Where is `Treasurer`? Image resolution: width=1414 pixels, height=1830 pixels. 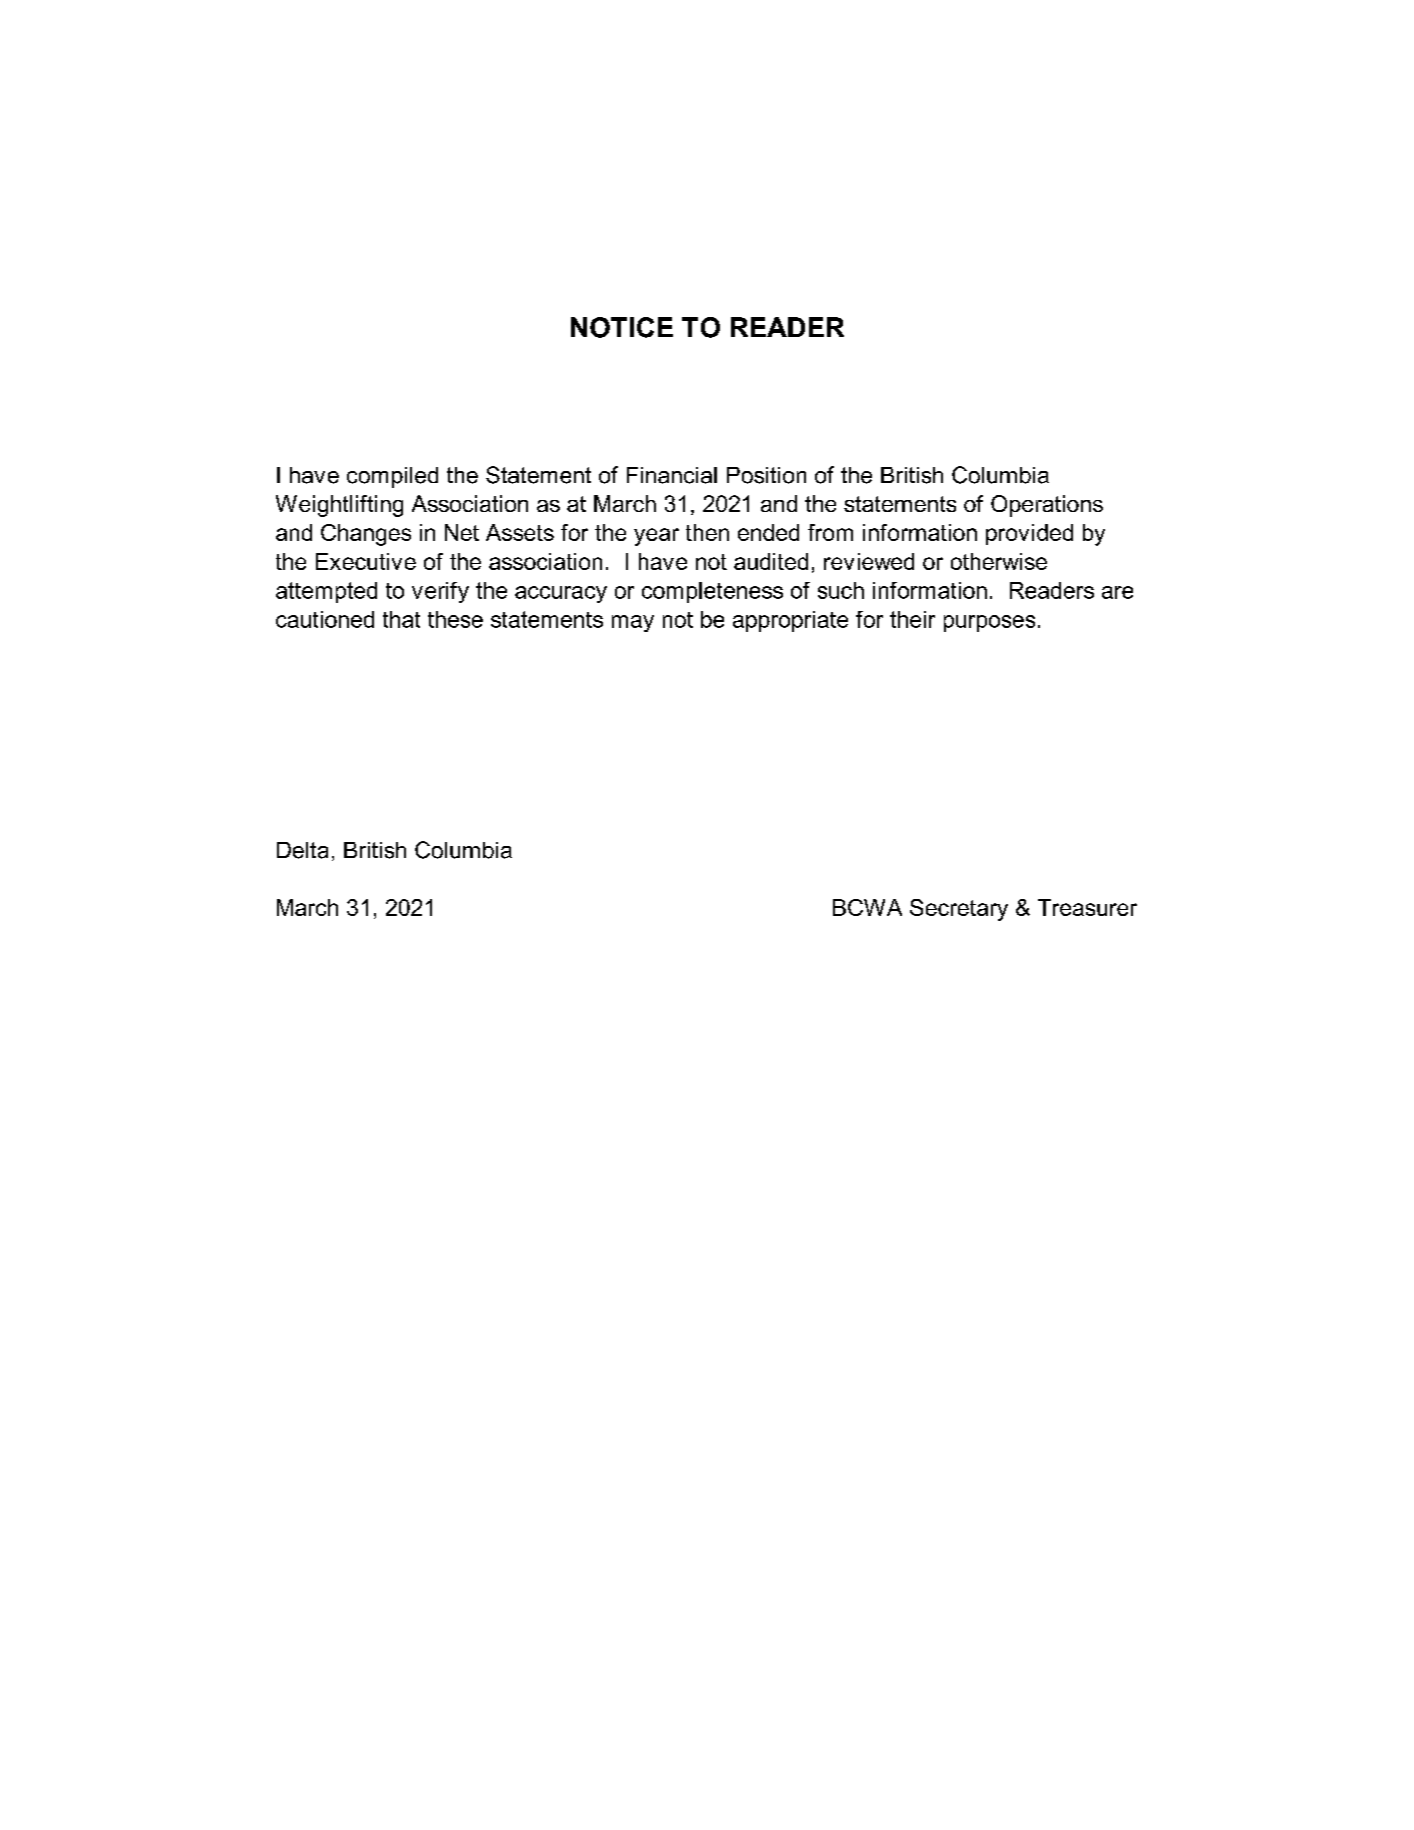
Treasurer is located at coordinates (1087, 907).
